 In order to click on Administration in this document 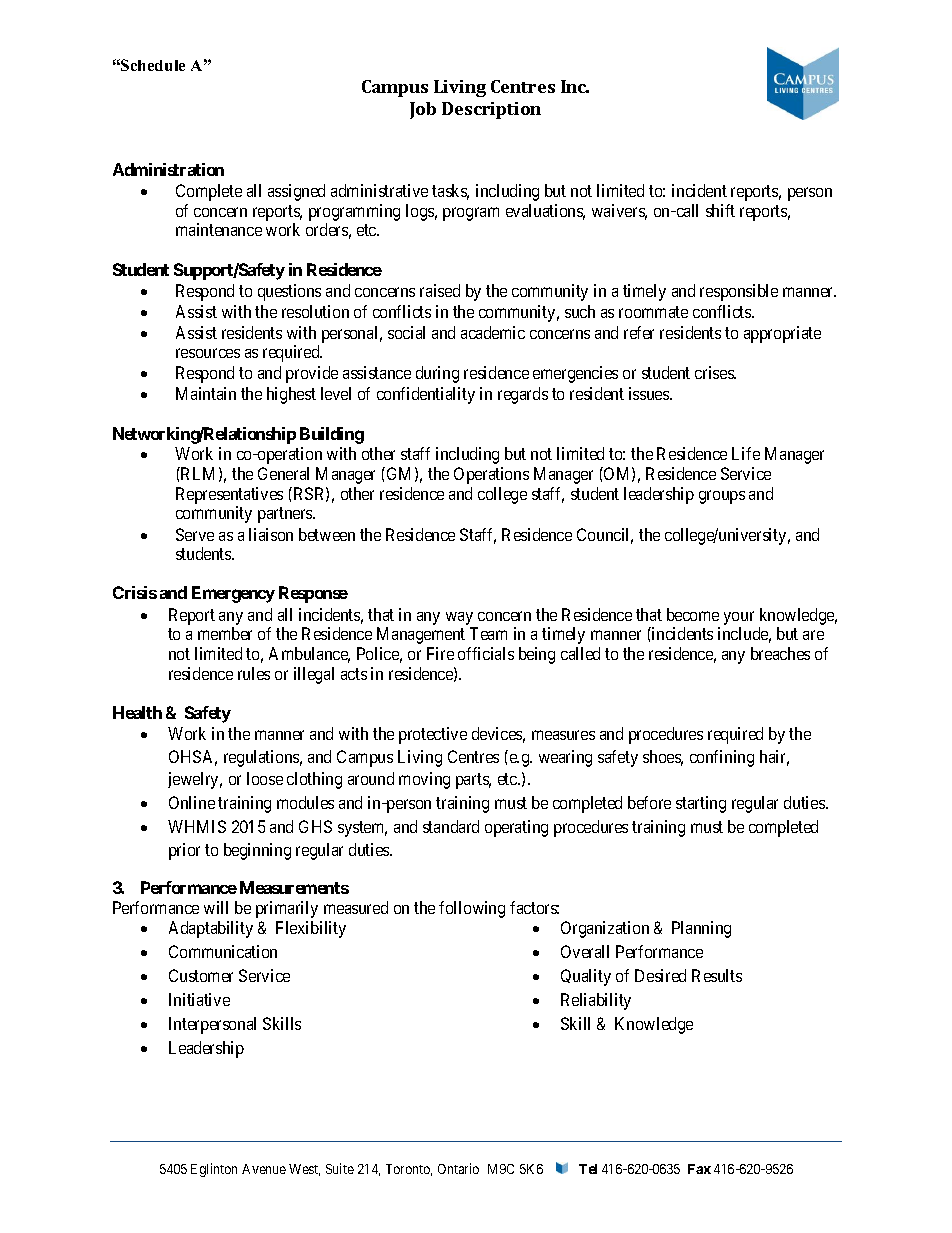, I will do `click(168, 169)`.
